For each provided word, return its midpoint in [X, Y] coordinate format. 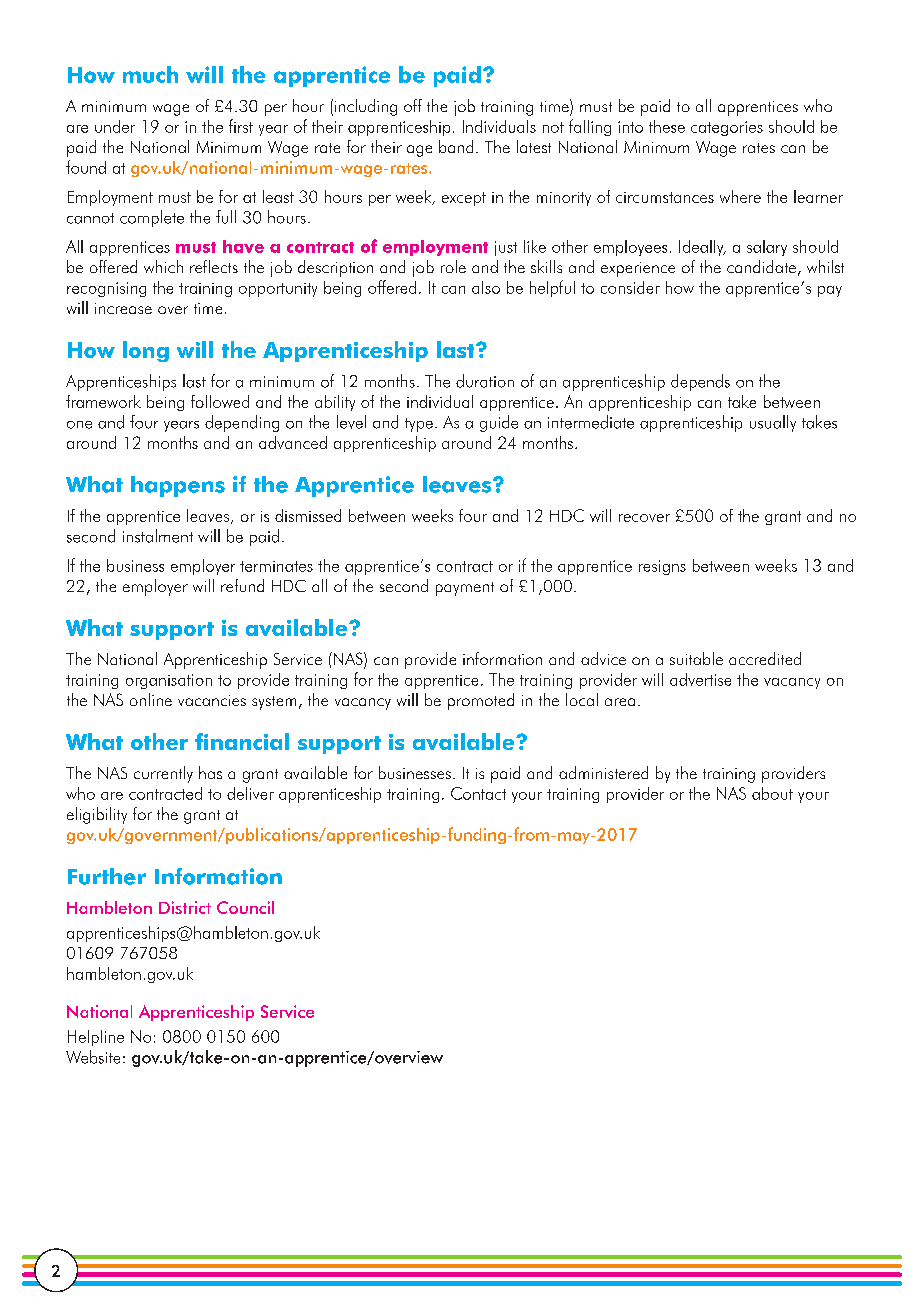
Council [245, 907]
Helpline [96, 1038]
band [456, 146]
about [772, 793]
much [150, 74]
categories [727, 128]
